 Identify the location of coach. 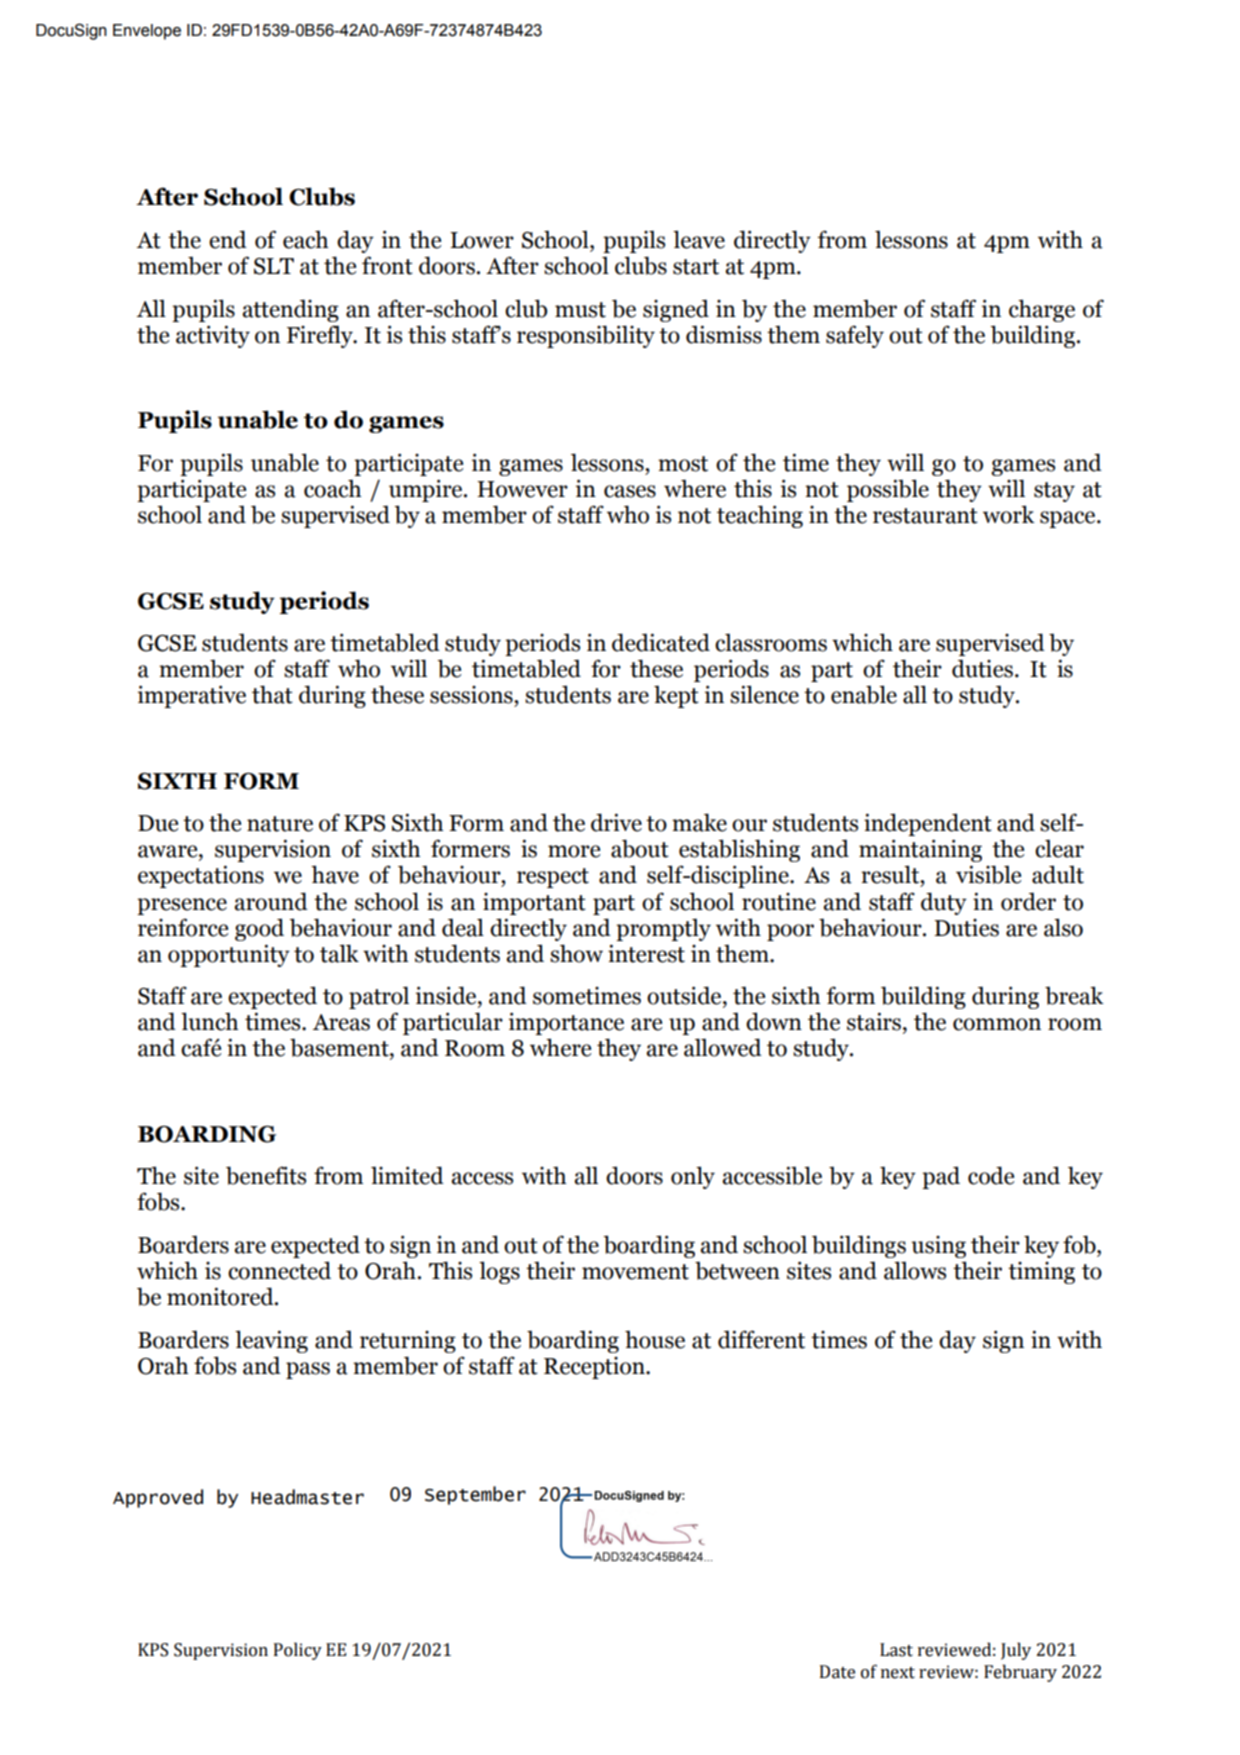
(332, 489).
